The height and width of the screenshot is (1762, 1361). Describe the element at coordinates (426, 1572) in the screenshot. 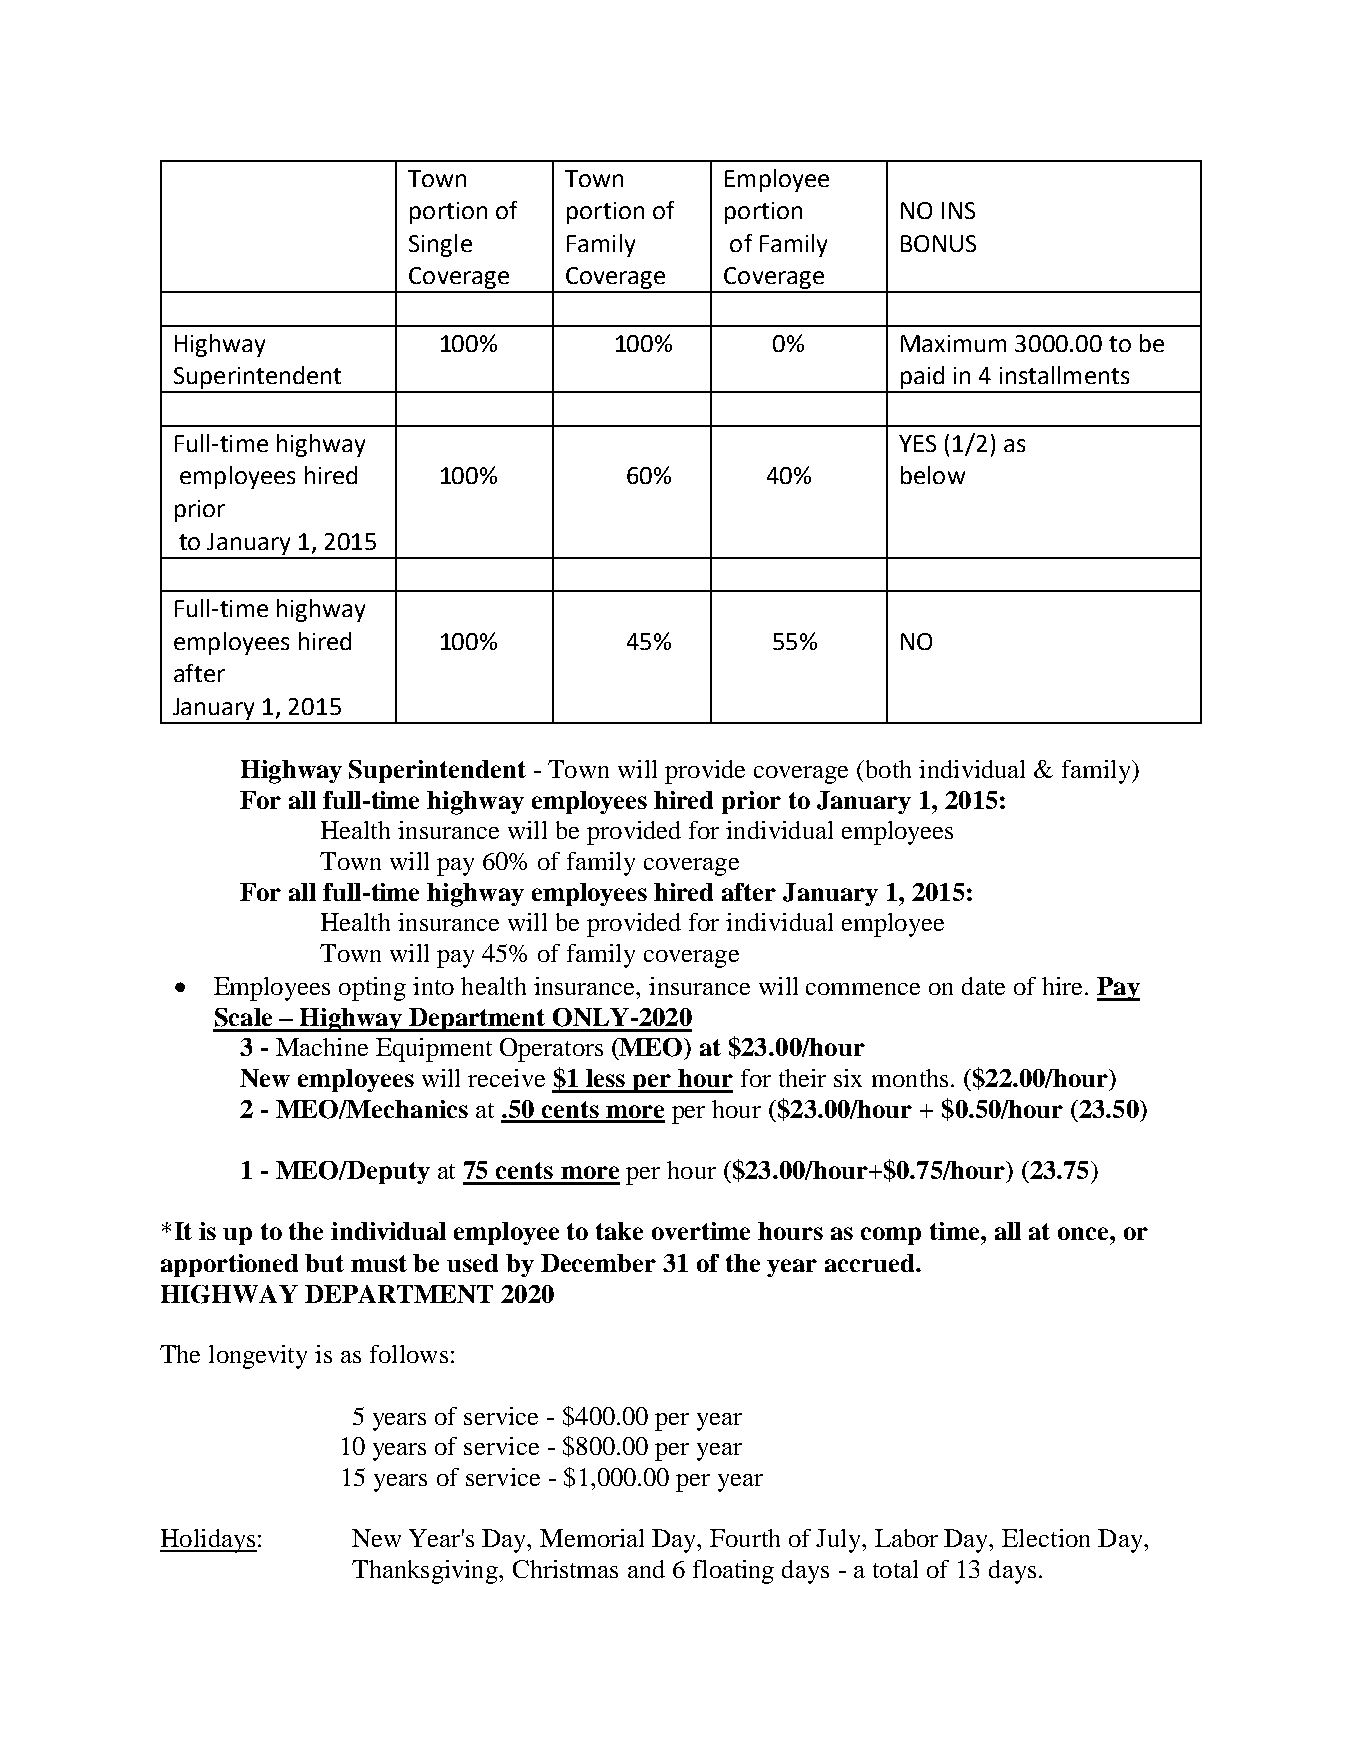

I see `Thanksgiving` at that location.
